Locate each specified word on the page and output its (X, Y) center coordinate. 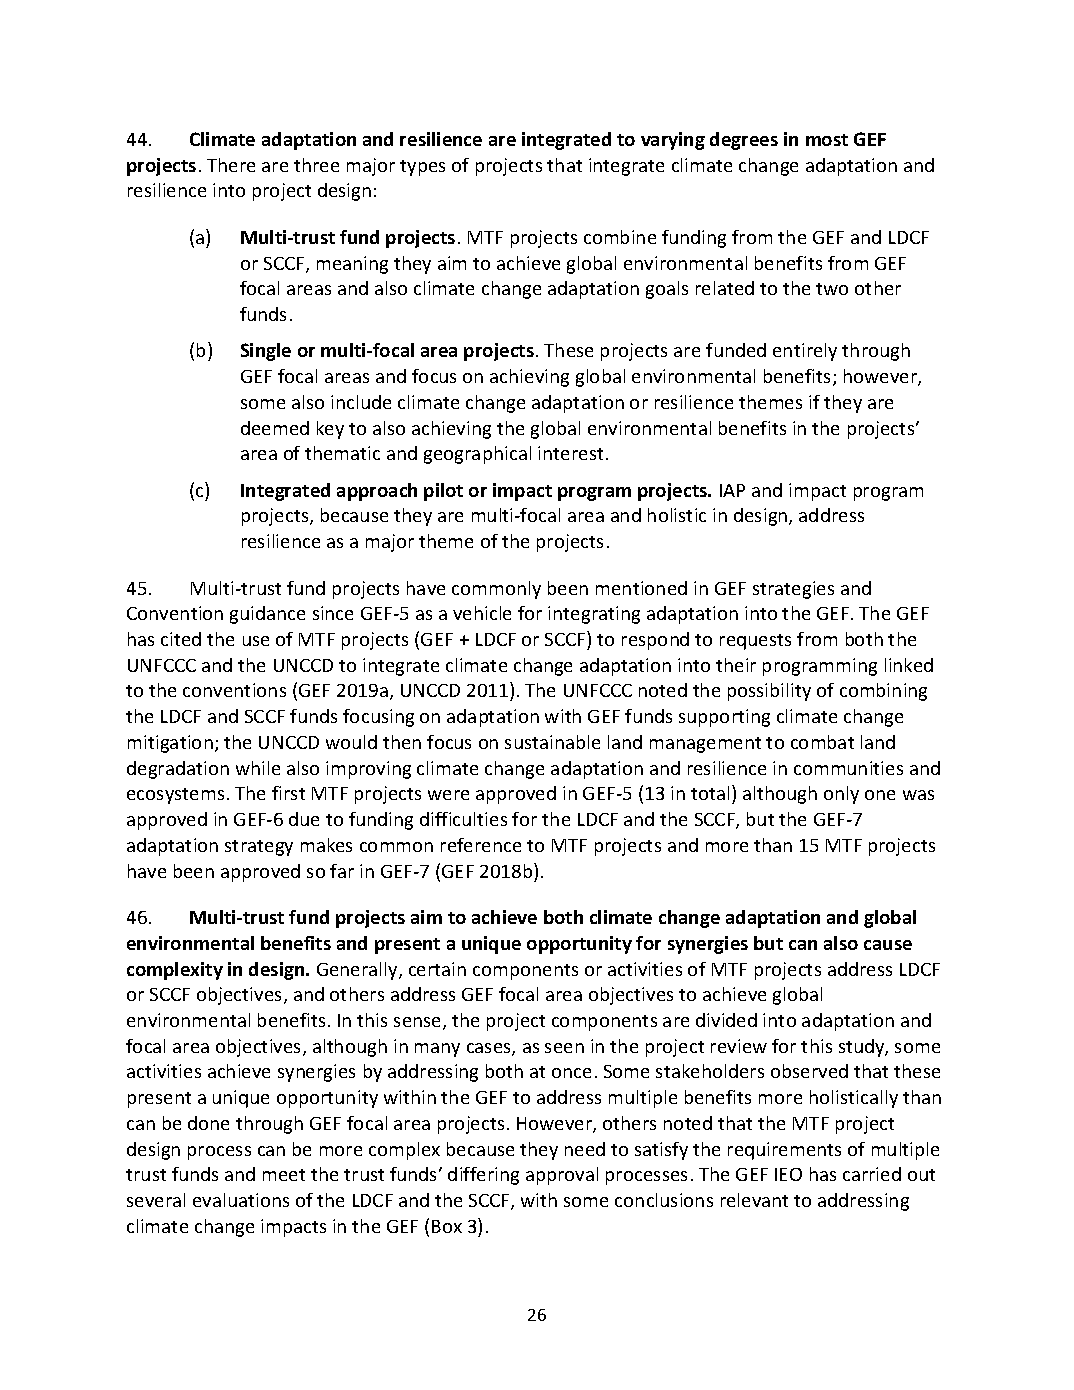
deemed (275, 428)
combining (883, 692)
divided (726, 1020)
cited (181, 639)
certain (437, 969)
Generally (358, 971)
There (231, 165)
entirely (805, 352)
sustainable (552, 742)
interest (570, 453)
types (422, 168)
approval (562, 1176)
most (827, 140)
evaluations (241, 1200)
